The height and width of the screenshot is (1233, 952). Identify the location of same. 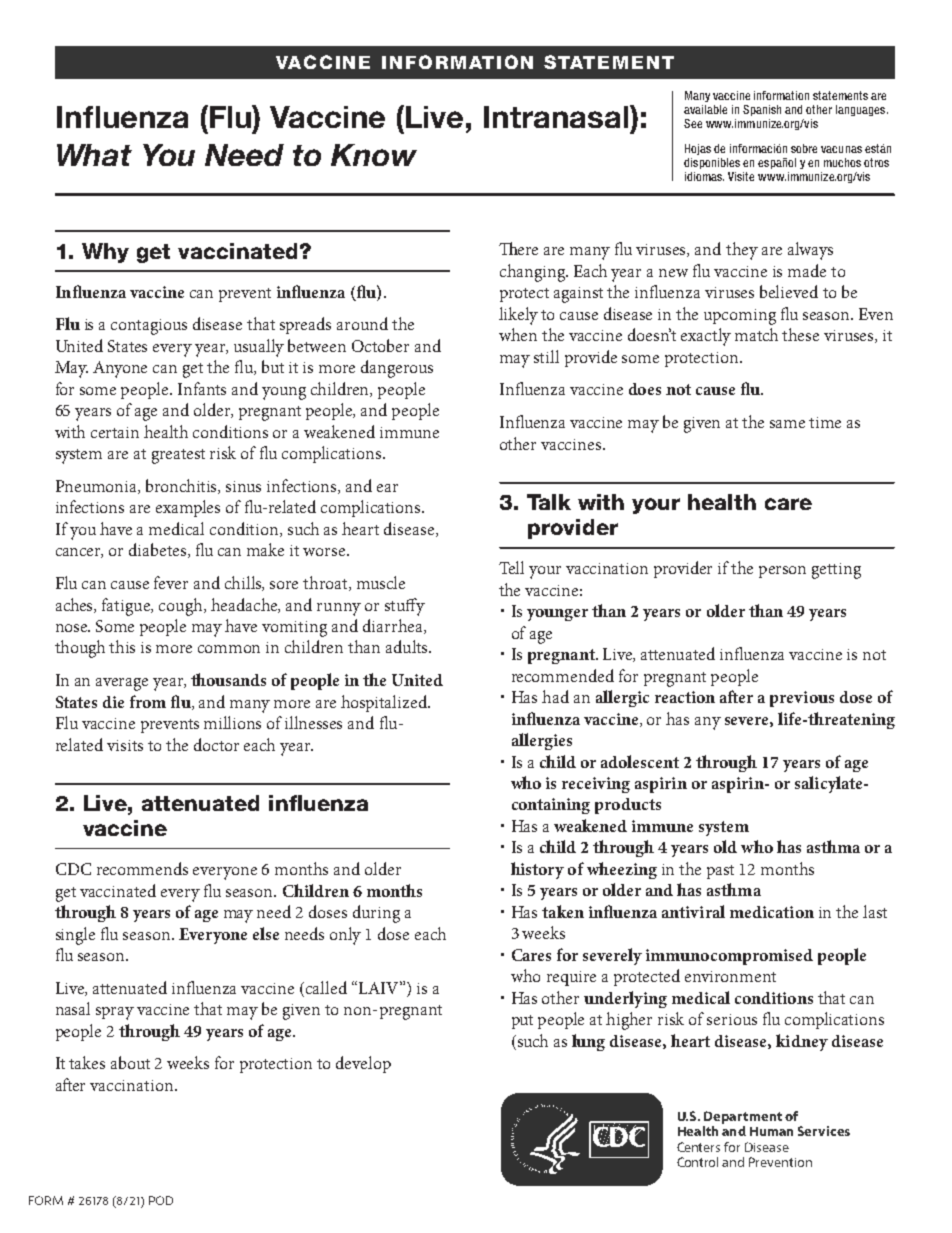
(787, 424).
